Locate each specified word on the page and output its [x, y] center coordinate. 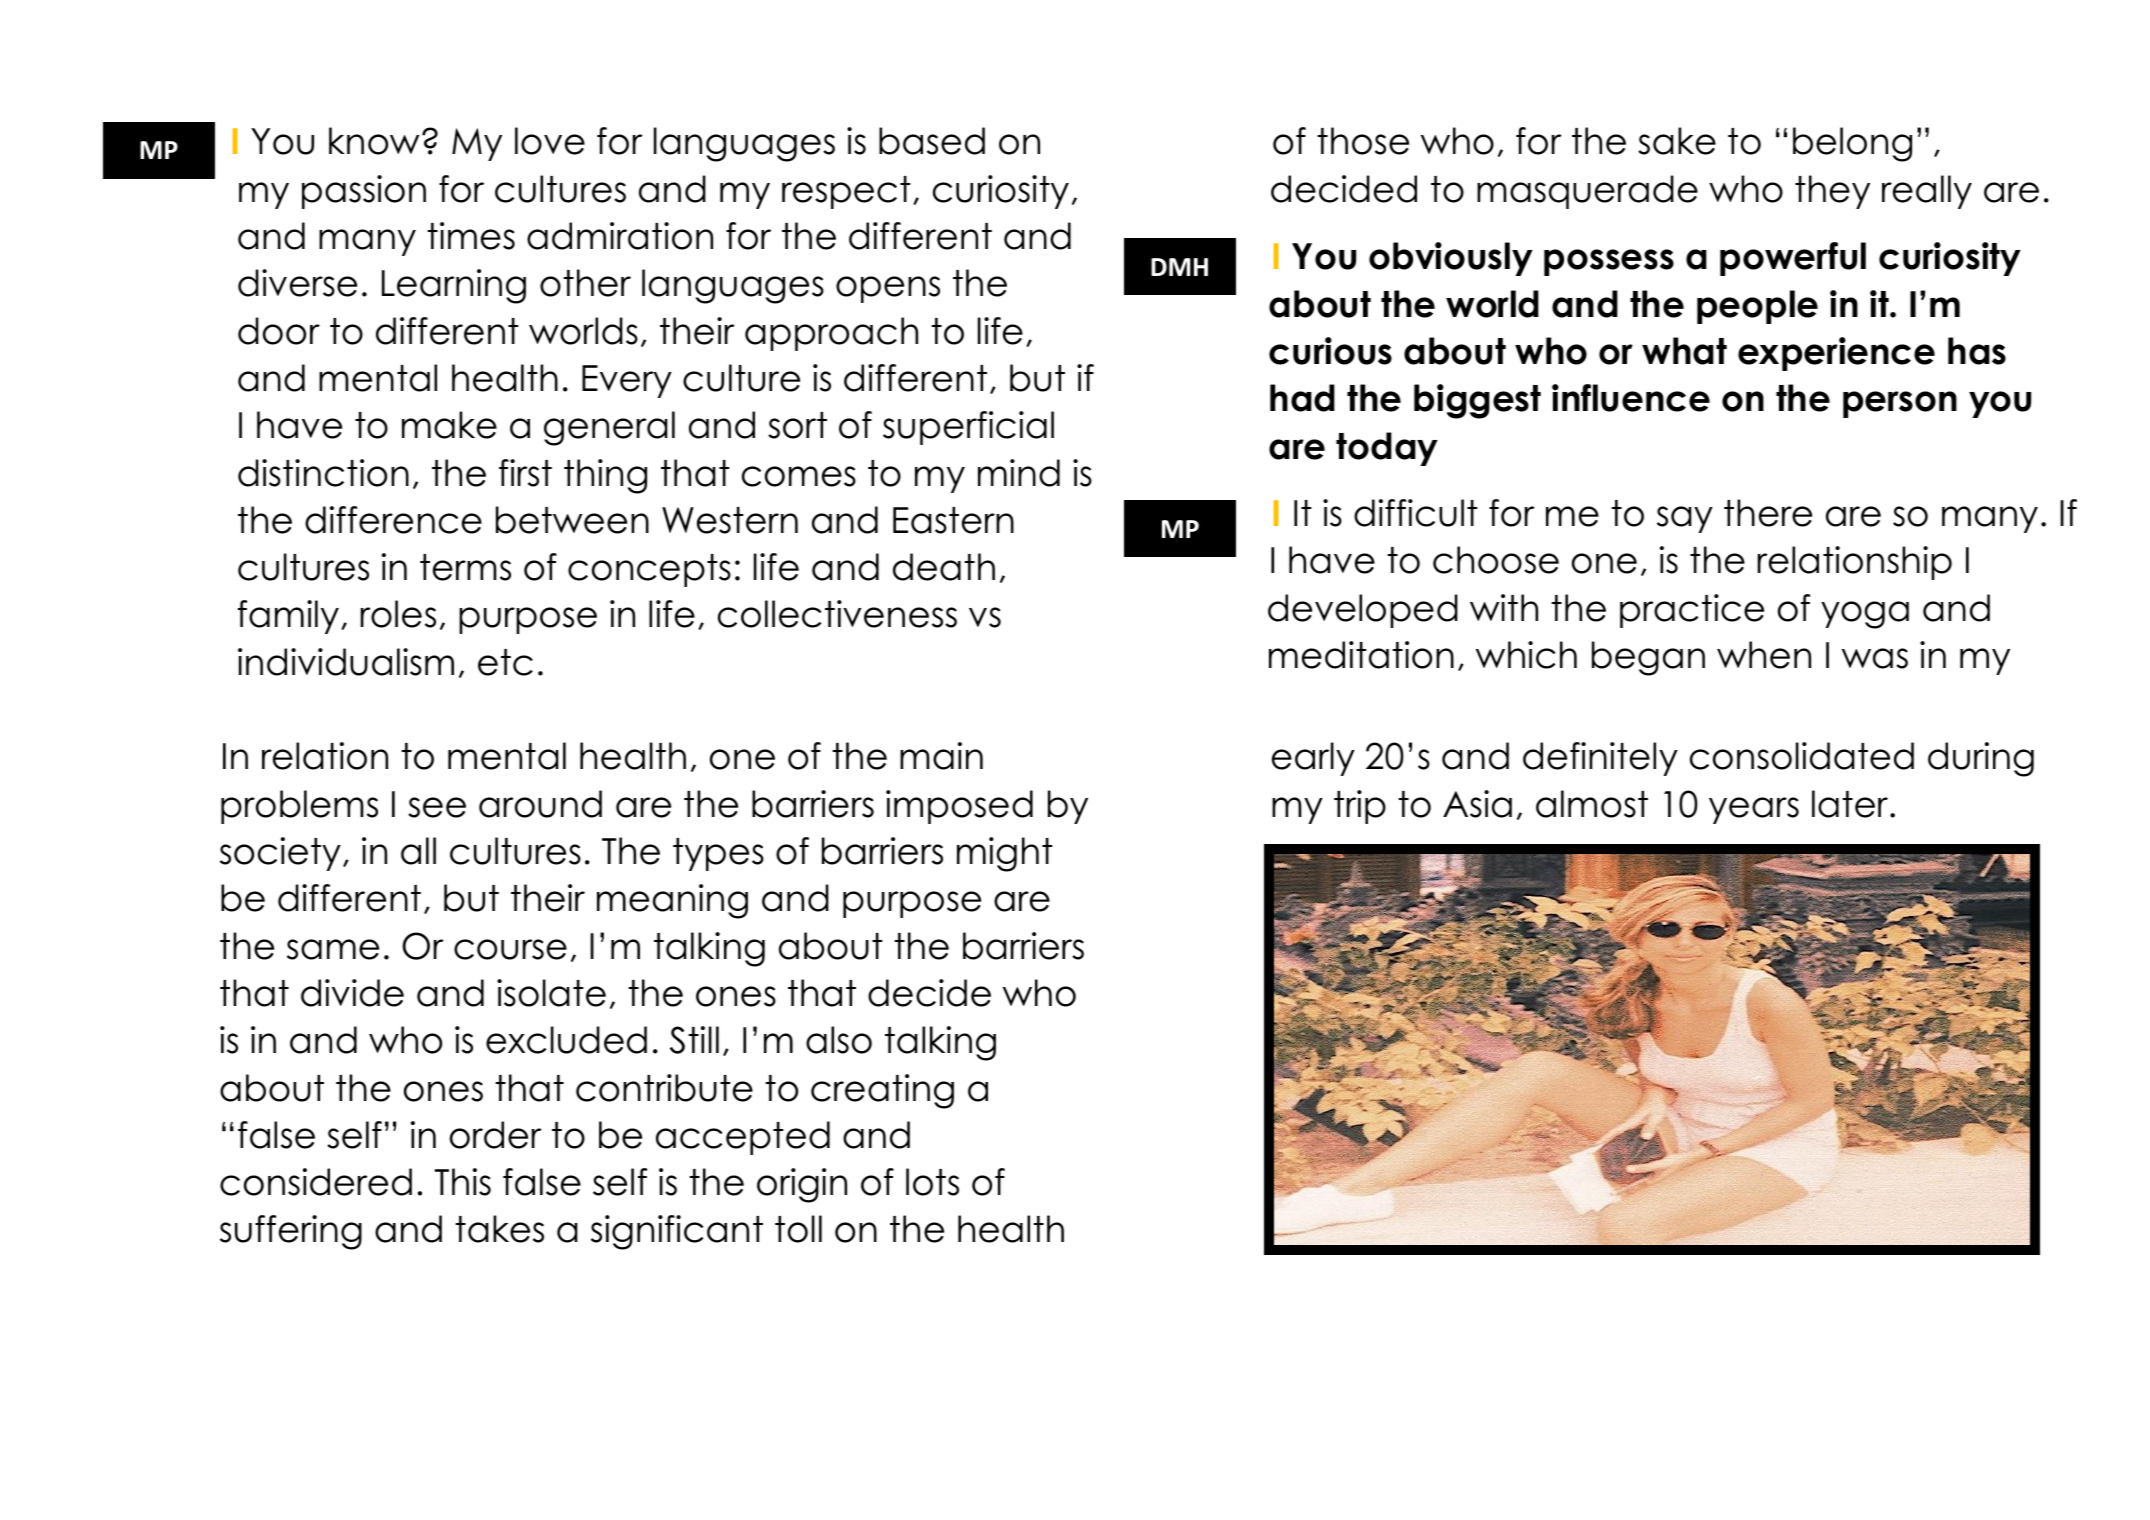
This [463, 1182]
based [932, 141]
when [1764, 655]
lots [932, 1182]
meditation [1361, 655]
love [550, 141]
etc [505, 662]
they [1832, 192]
